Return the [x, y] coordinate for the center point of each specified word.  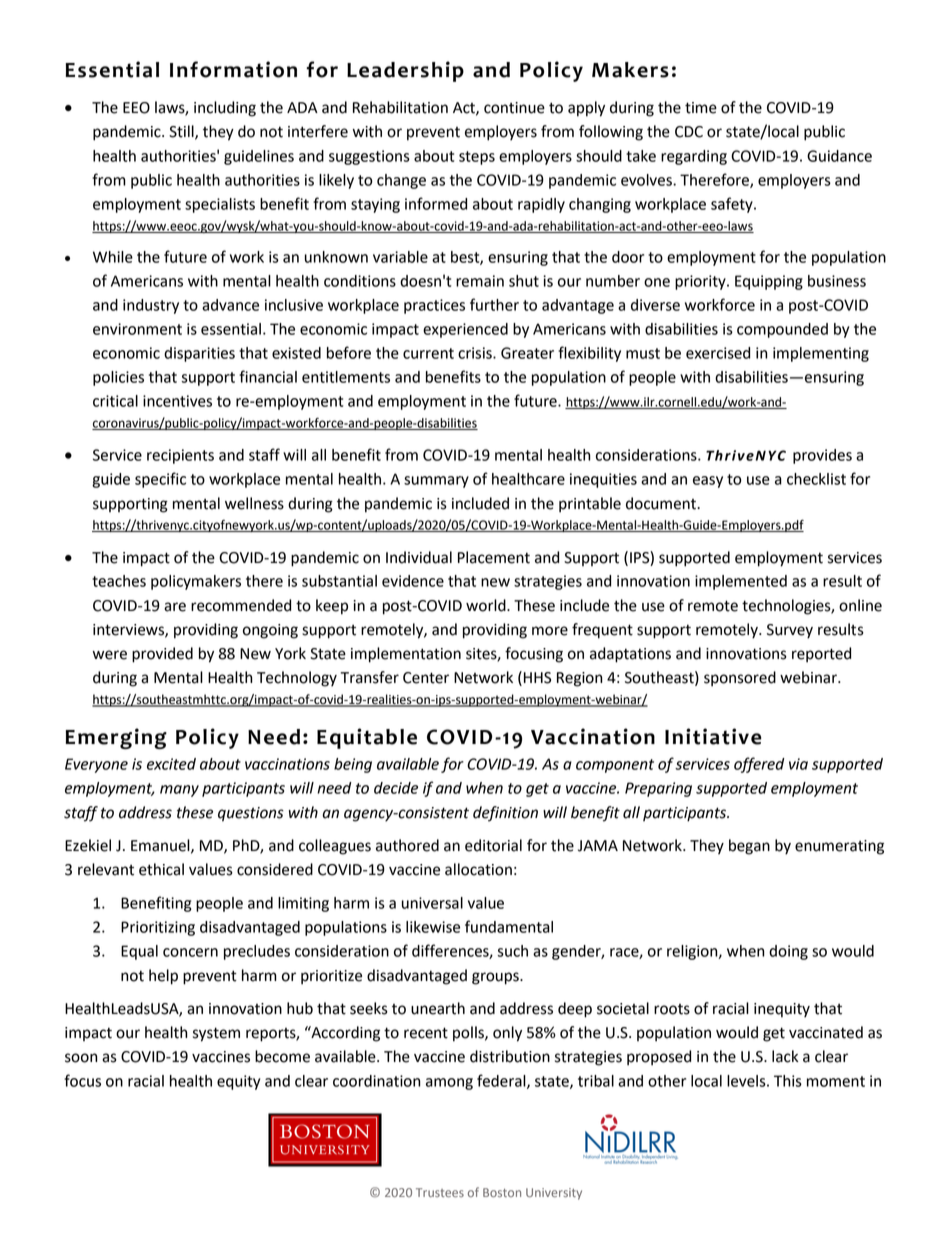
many [179, 791]
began [749, 847]
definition [505, 814]
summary [436, 482]
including [225, 109]
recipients [180, 456]
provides [822, 456]
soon [81, 1058]
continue [514, 108]
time [701, 108]
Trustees [440, 1192]
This [788, 1081]
